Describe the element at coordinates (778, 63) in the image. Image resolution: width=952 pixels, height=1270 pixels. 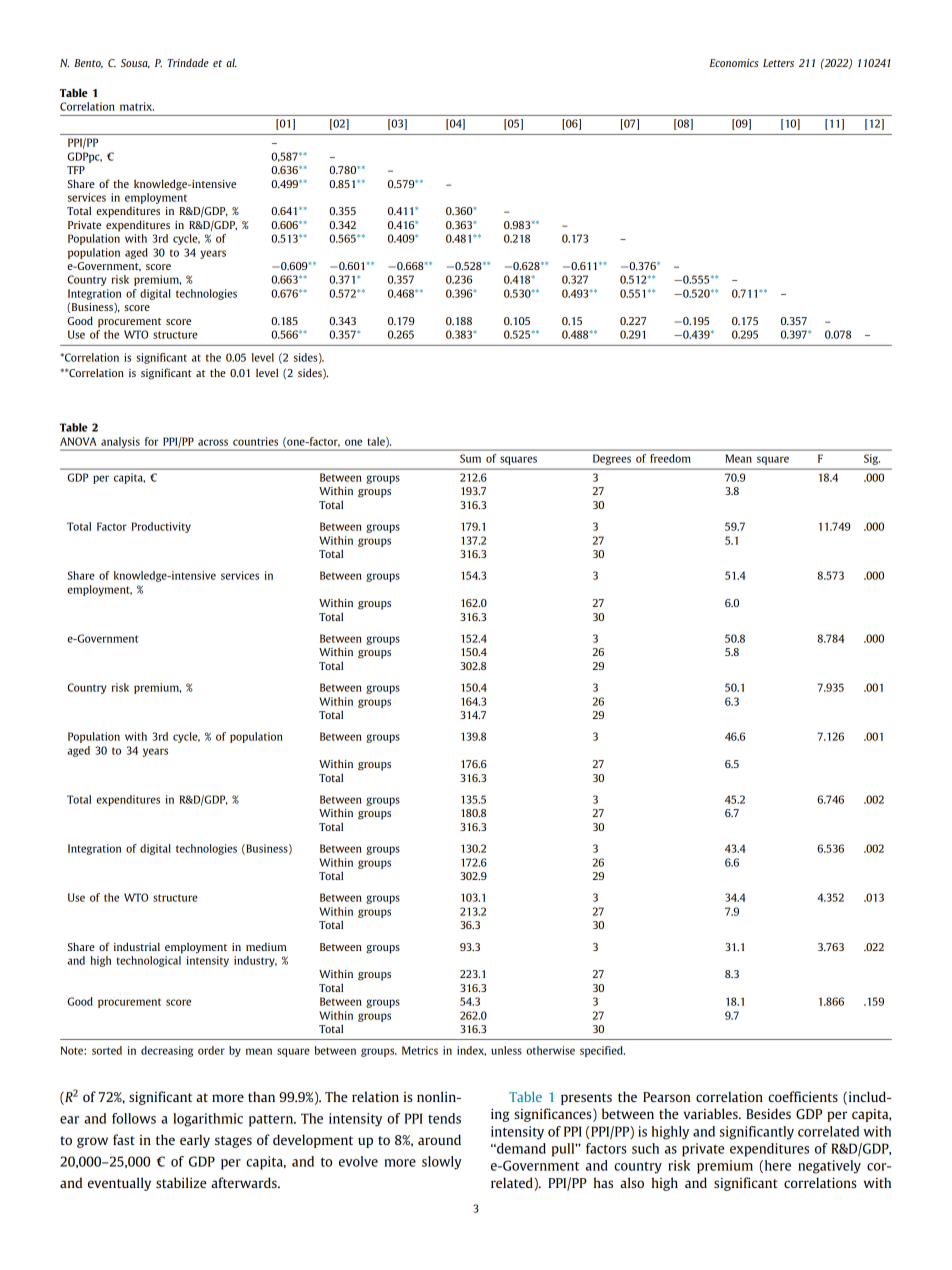
I see `Letters` at that location.
